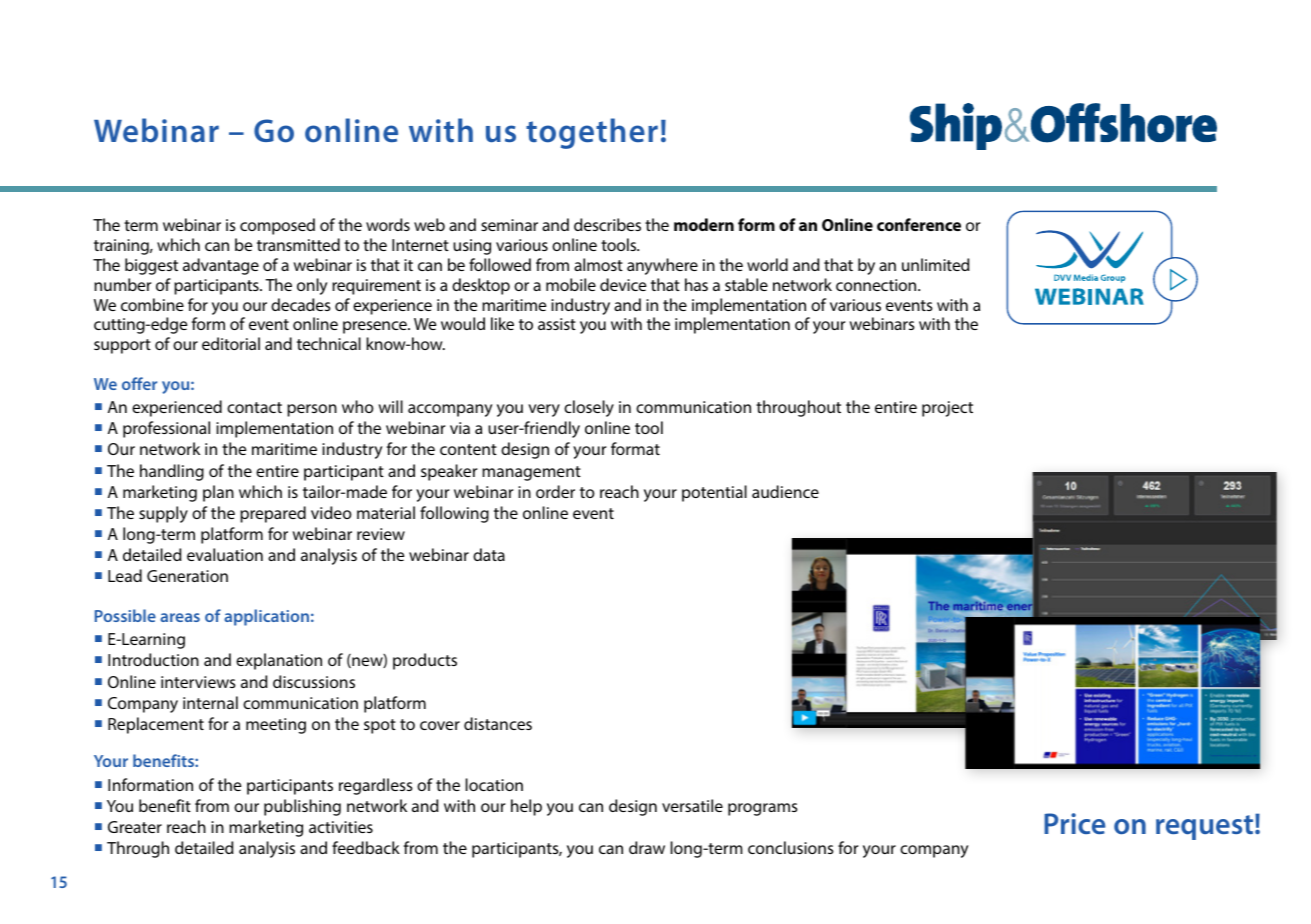 This screenshot has height=924, width=1311. Describe the element at coordinates (785, 491) in the screenshot. I see `audience` at that location.
